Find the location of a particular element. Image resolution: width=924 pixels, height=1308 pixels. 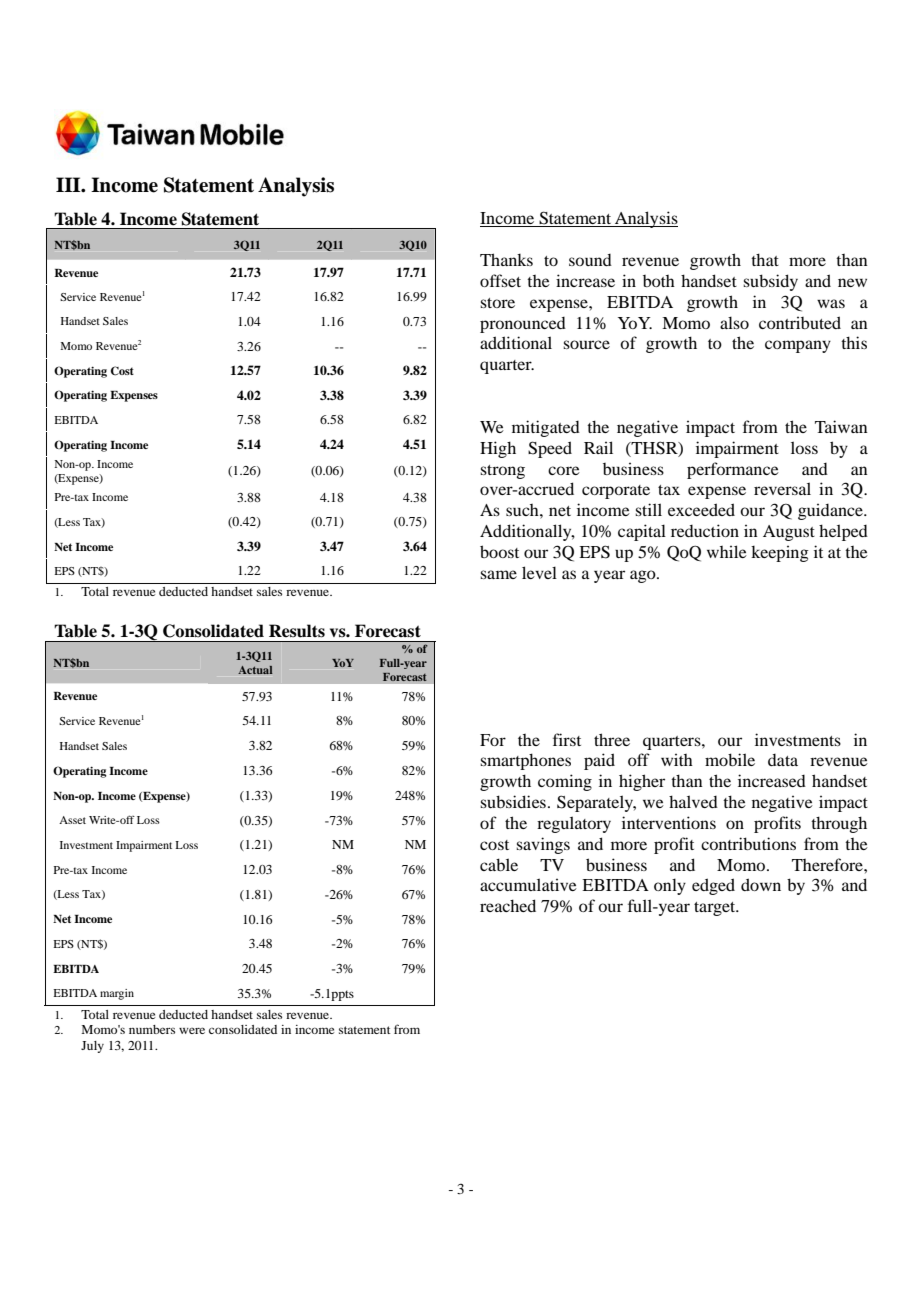

boost is located at coordinates (499, 551).
